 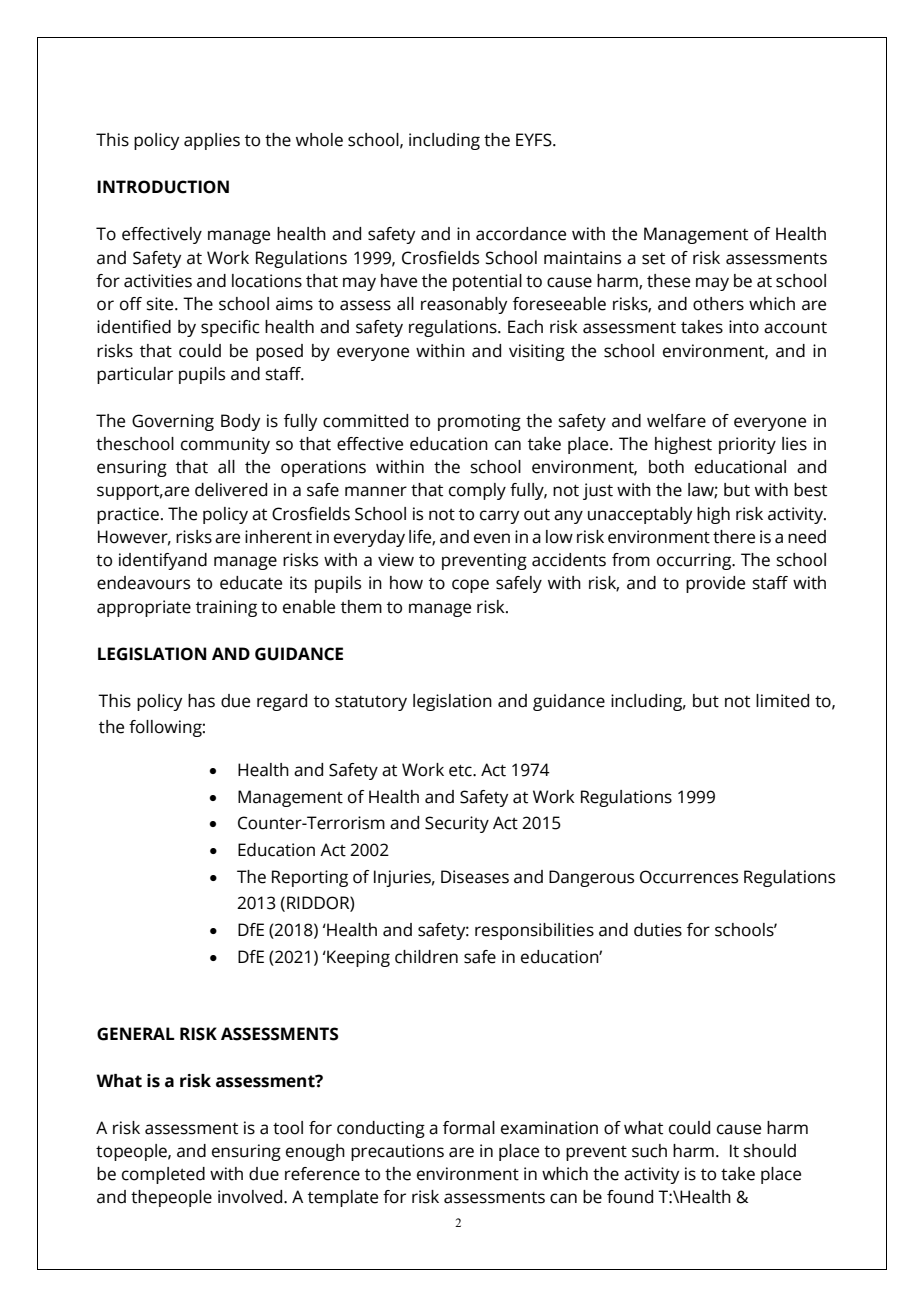 What do you see at coordinates (734, 537) in the page?
I see `there` at bounding box center [734, 537].
